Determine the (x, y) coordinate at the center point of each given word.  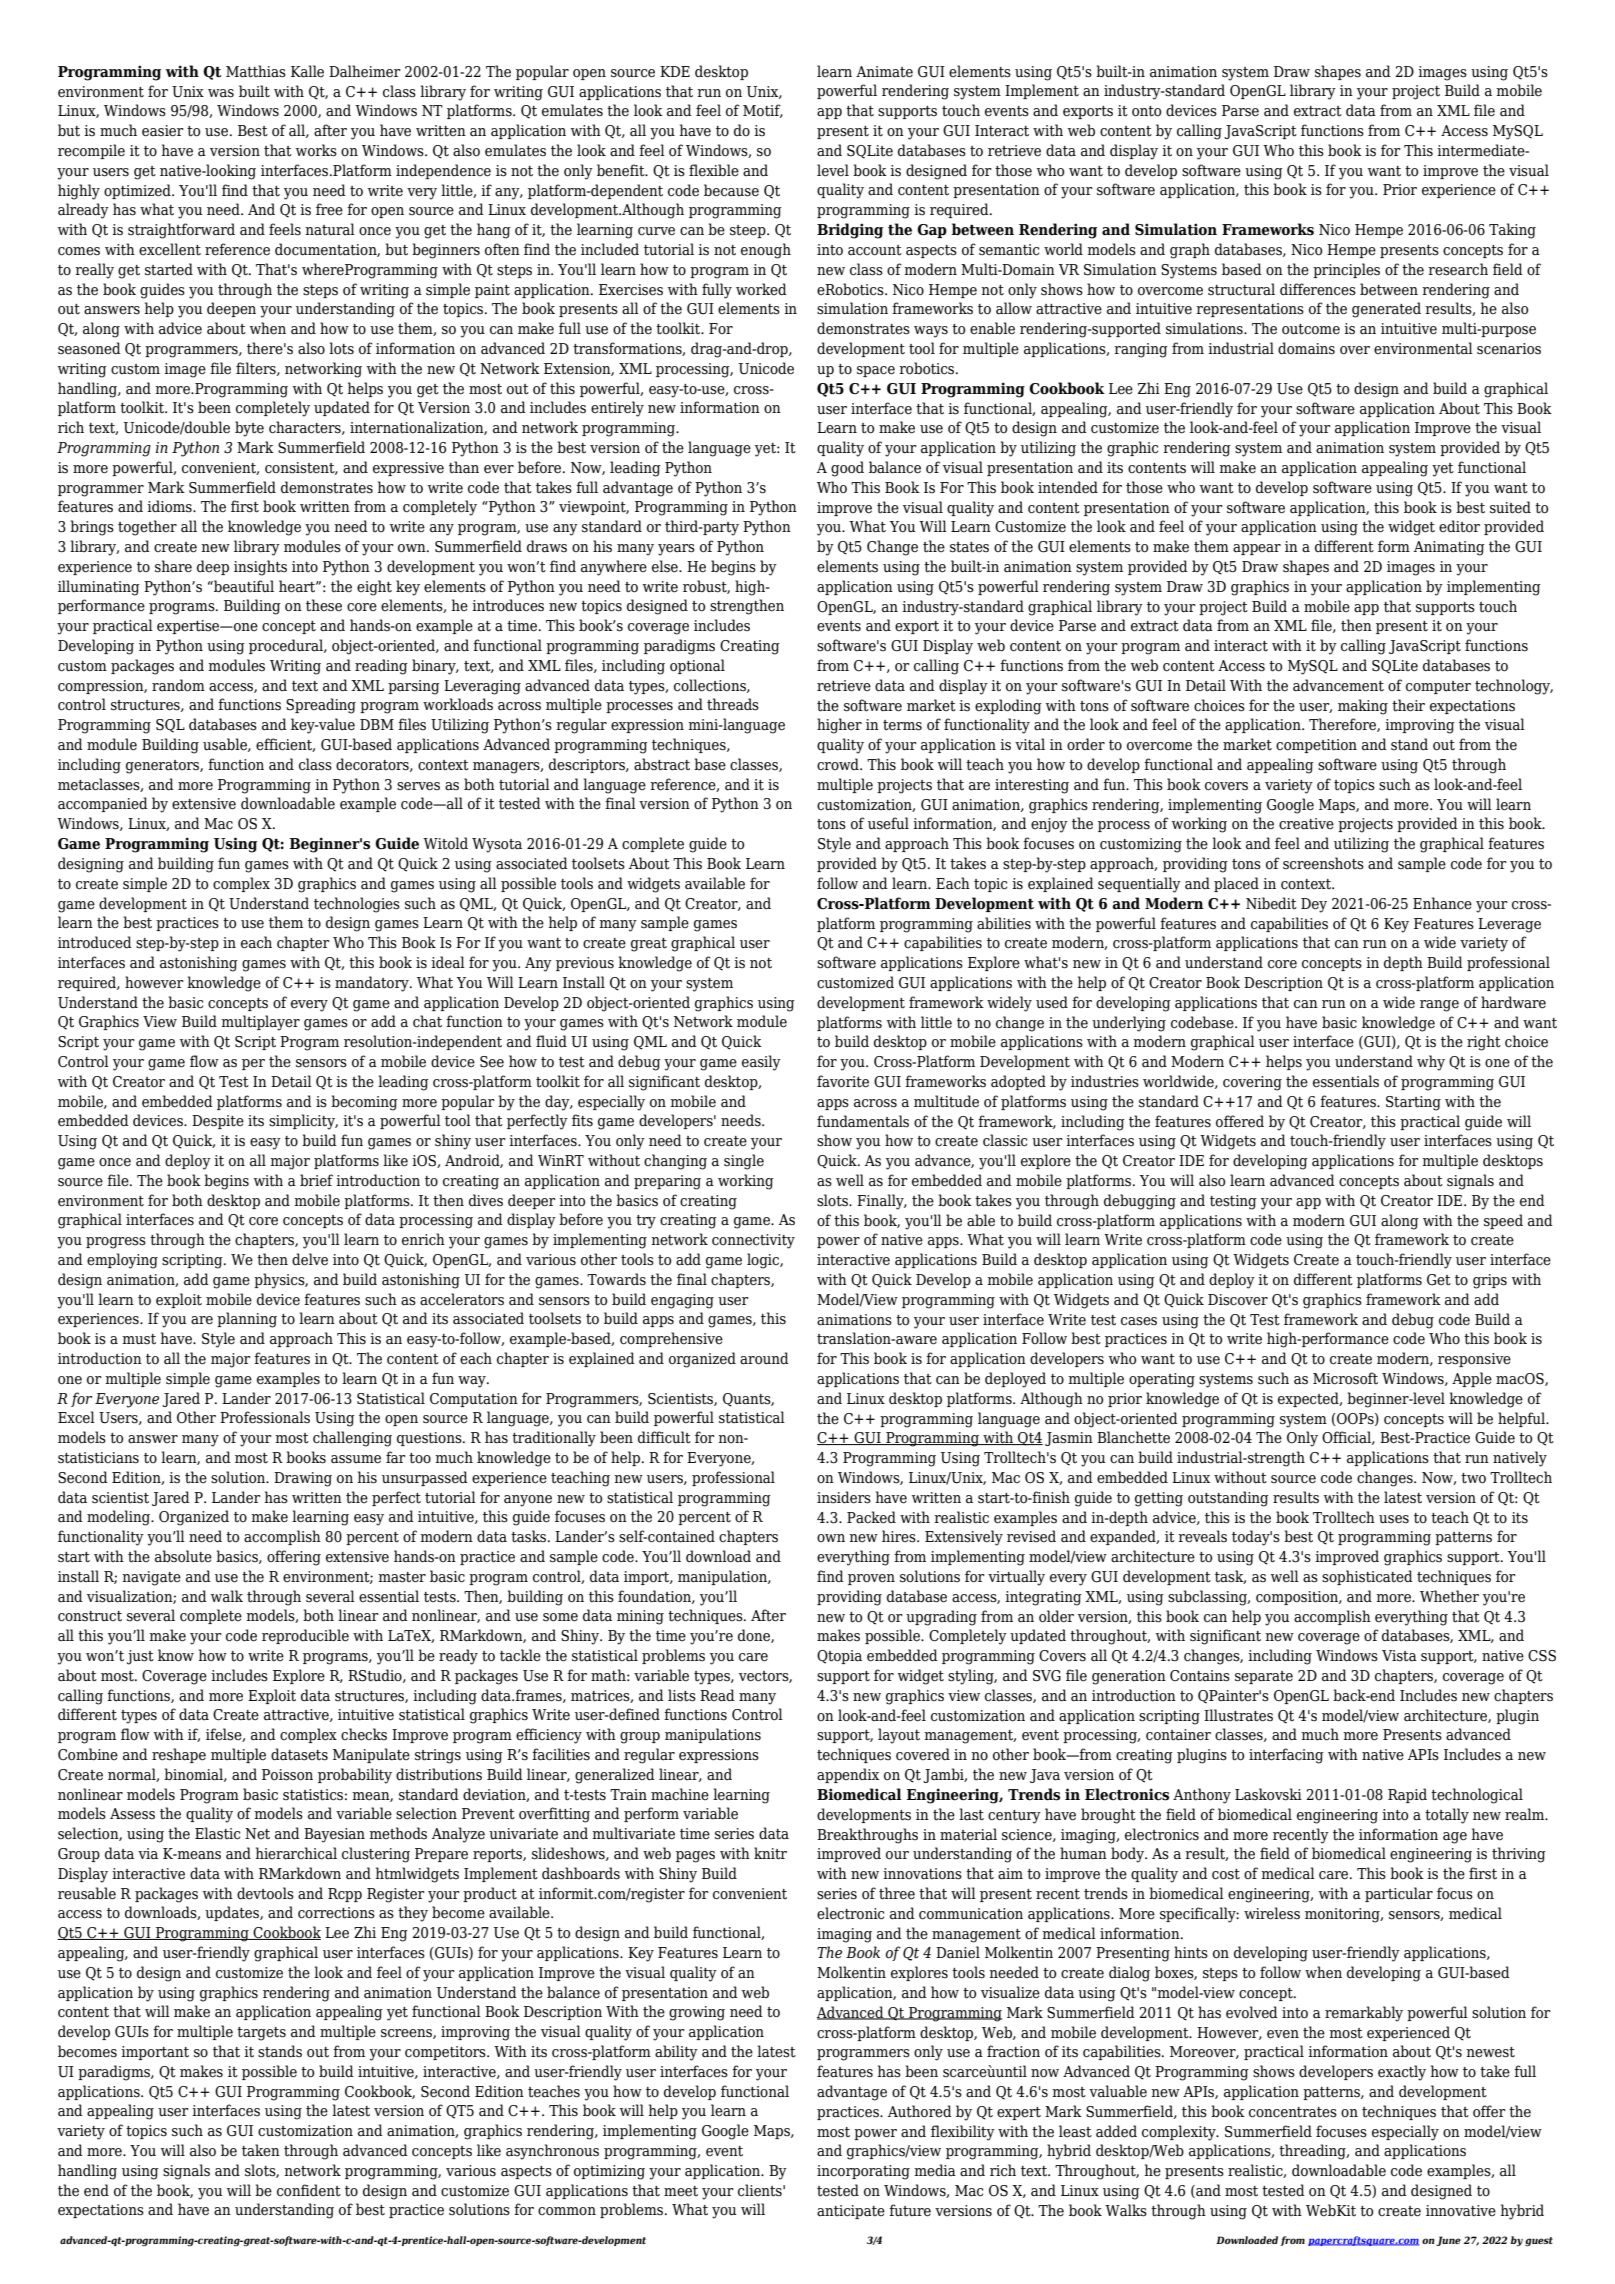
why (1431, 1063)
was (221, 93)
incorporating (863, 2172)
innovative (1461, 2211)
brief (316, 1180)
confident (309, 2190)
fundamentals (863, 1121)
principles (1346, 270)
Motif (763, 111)
